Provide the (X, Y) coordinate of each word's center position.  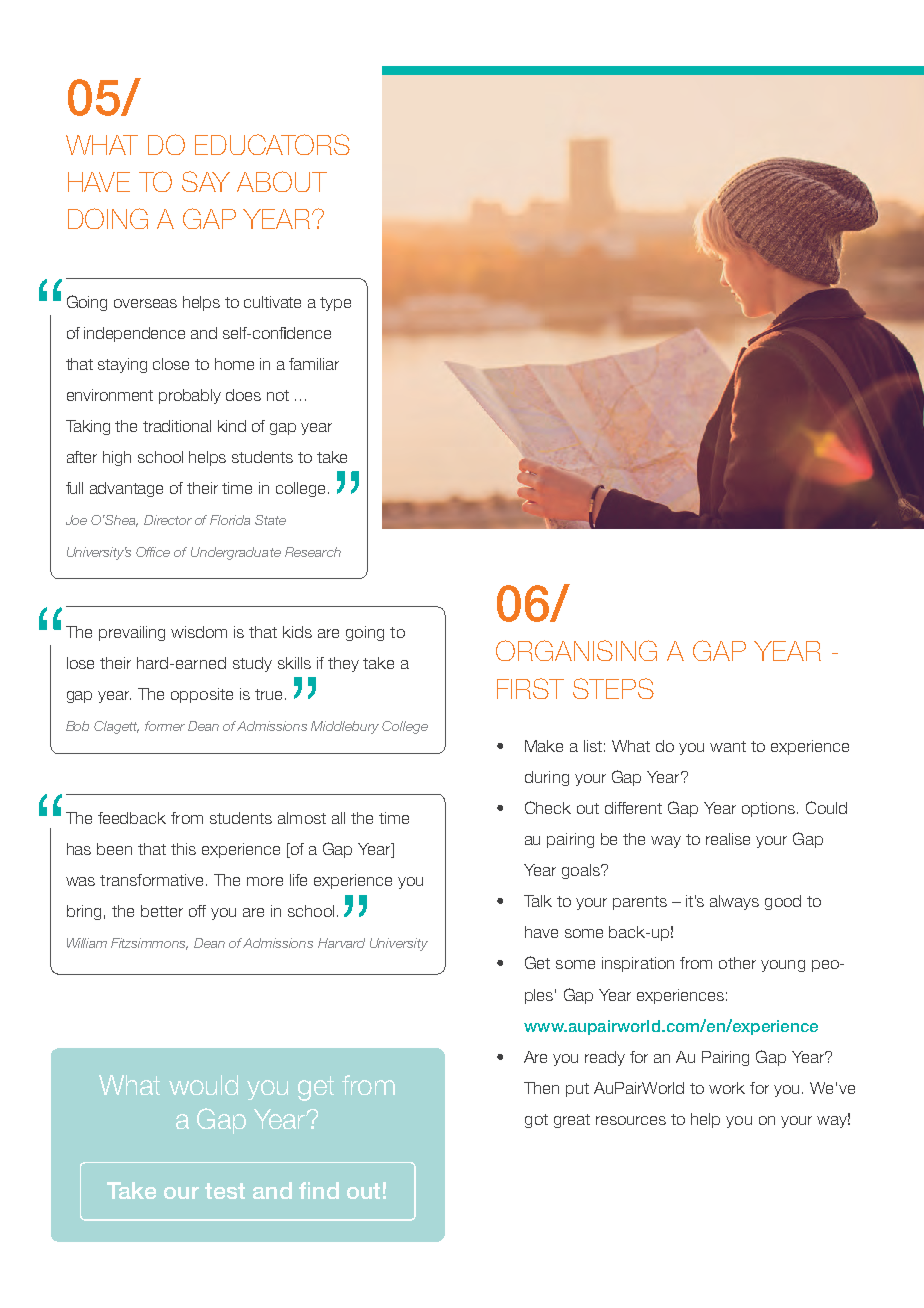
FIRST (530, 688)
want (728, 746)
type (335, 304)
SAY (206, 181)
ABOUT (282, 181)
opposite (202, 695)
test (225, 1191)
